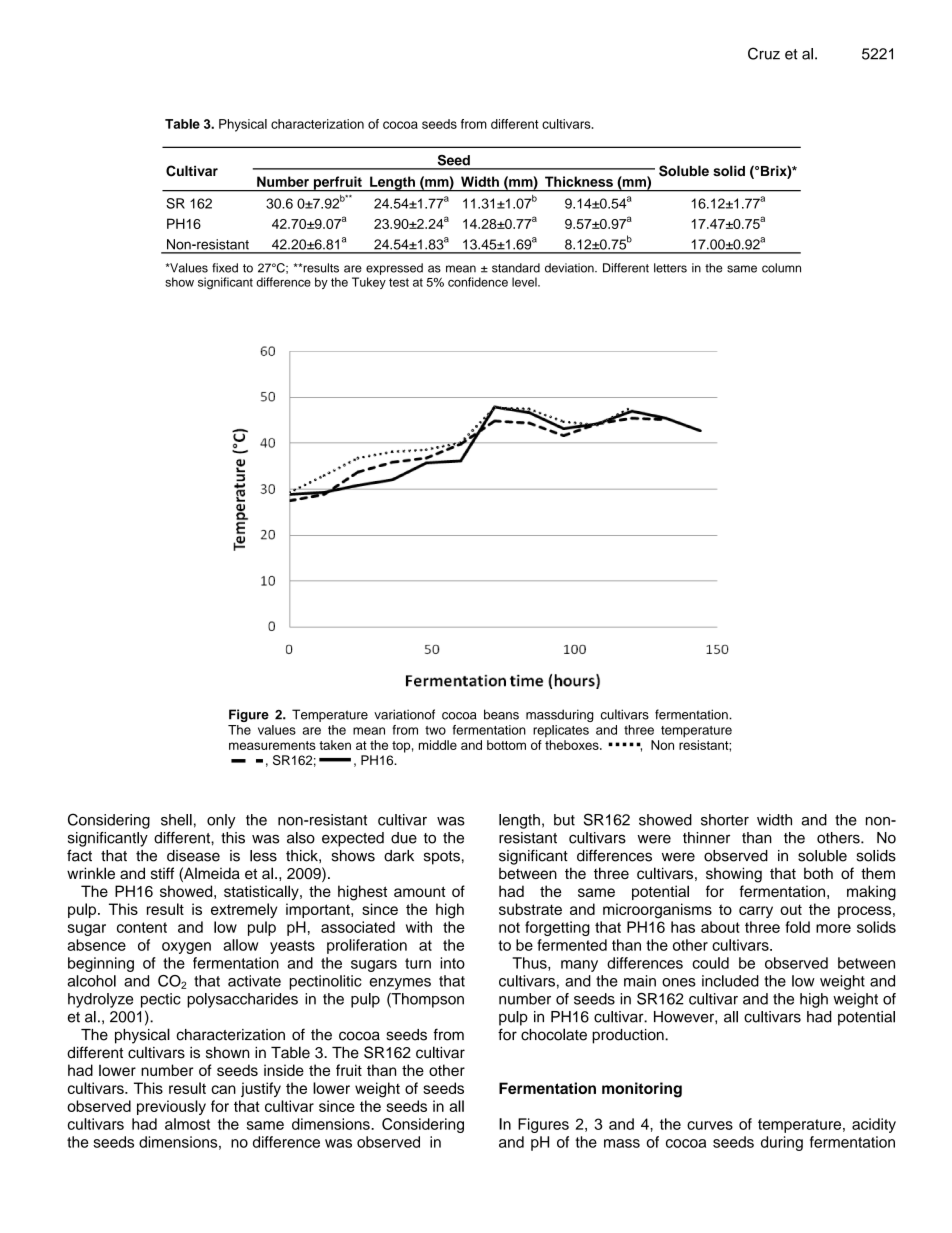 The height and width of the page is (1233, 952). I want to click on curves, so click(710, 1125).
